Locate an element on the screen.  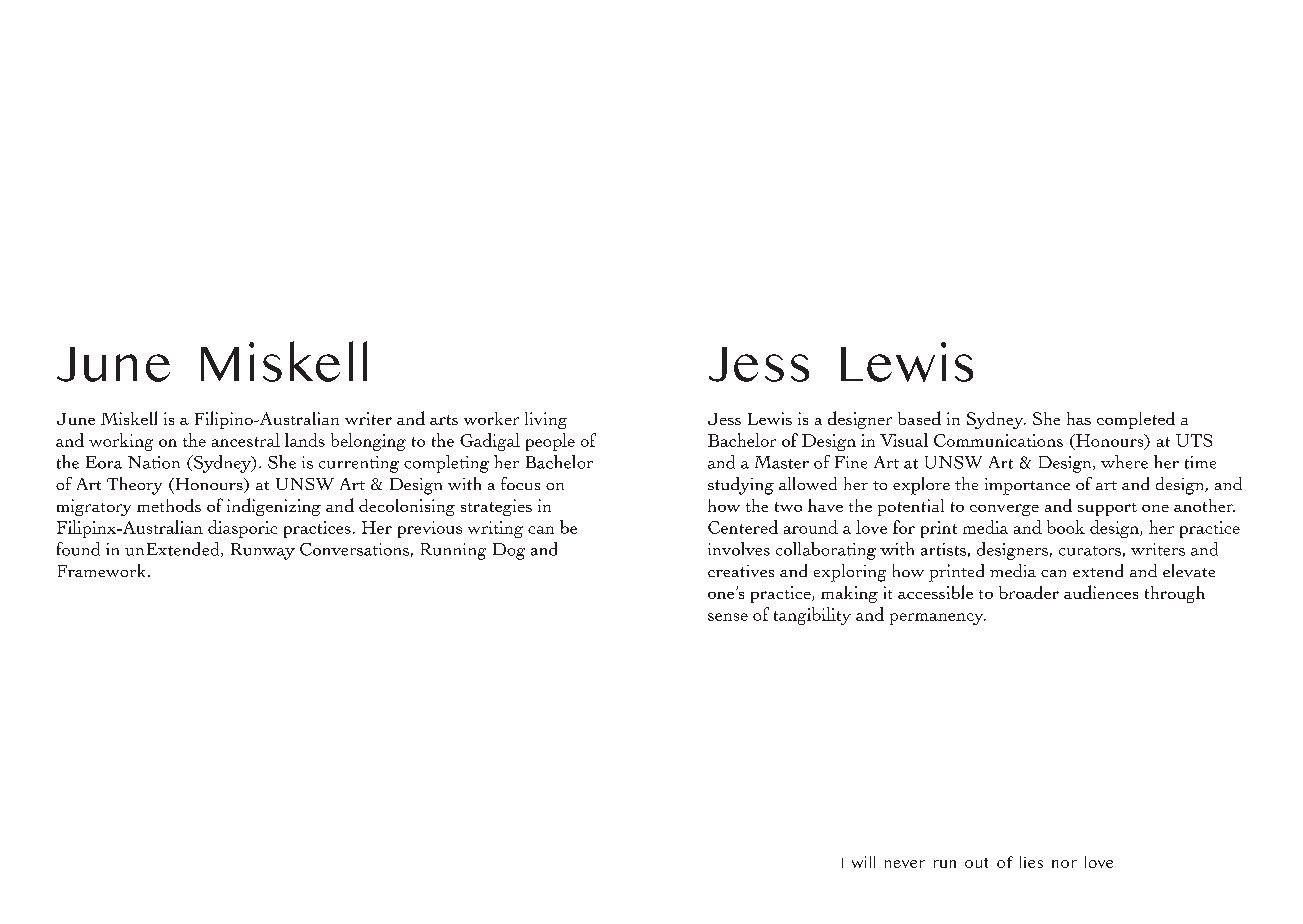
nor is located at coordinates (1064, 864).
